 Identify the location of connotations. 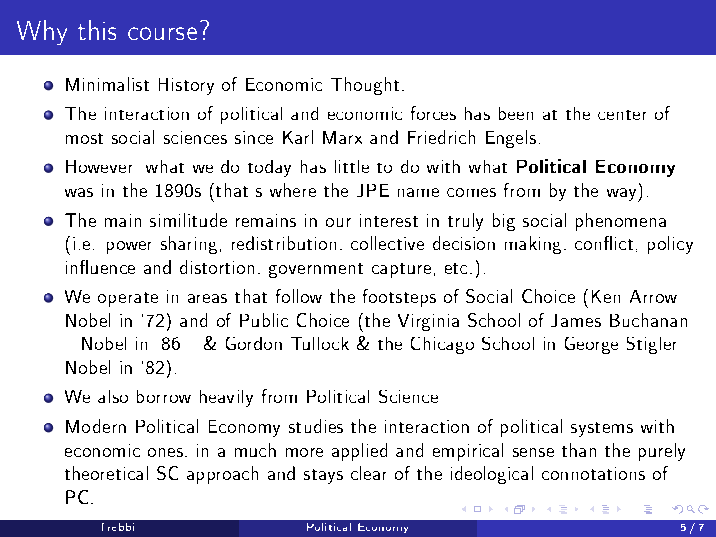
(593, 473).
